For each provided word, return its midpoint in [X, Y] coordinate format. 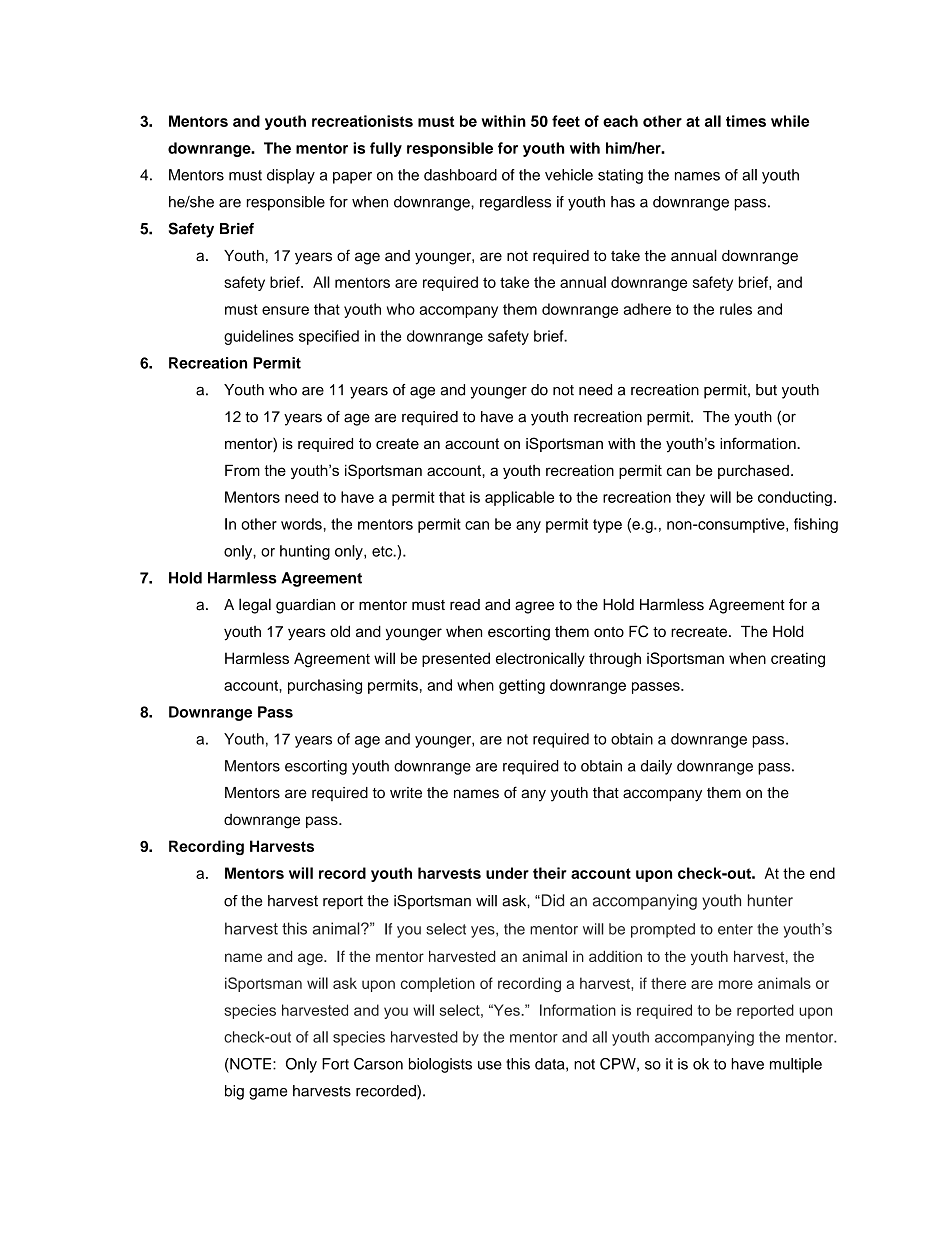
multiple [796, 1065]
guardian [305, 606]
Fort [335, 1064]
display [291, 176]
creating [798, 660]
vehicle [569, 175]
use [490, 1065]
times [746, 121]
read [465, 605]
